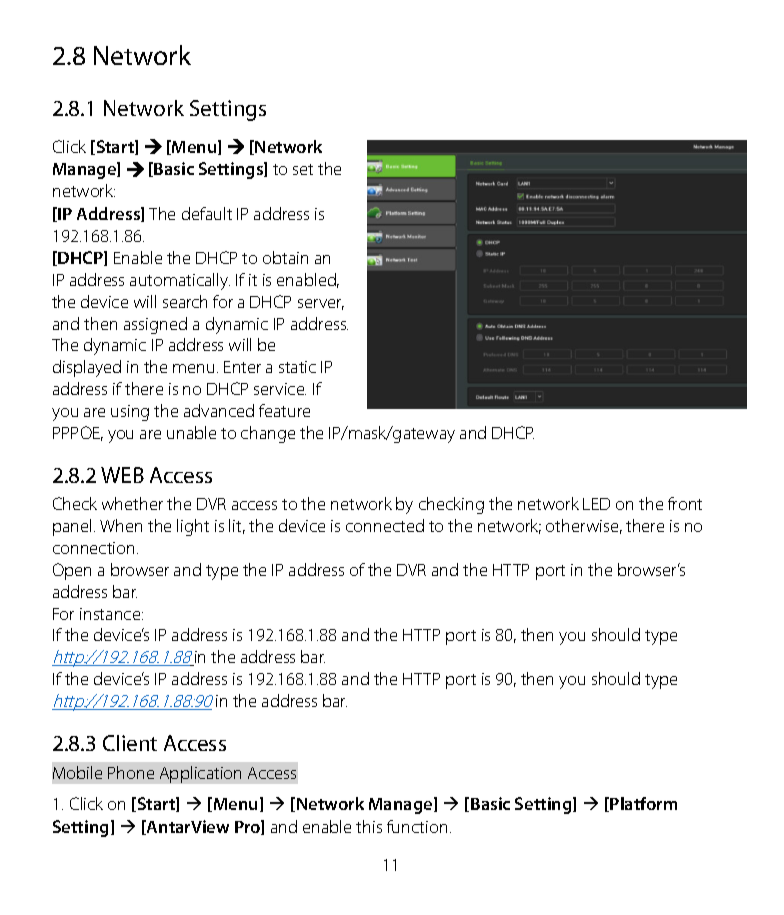 This document has height=915, width=784. What do you see at coordinates (200, 774) in the document?
I see `Application` at bounding box center [200, 774].
